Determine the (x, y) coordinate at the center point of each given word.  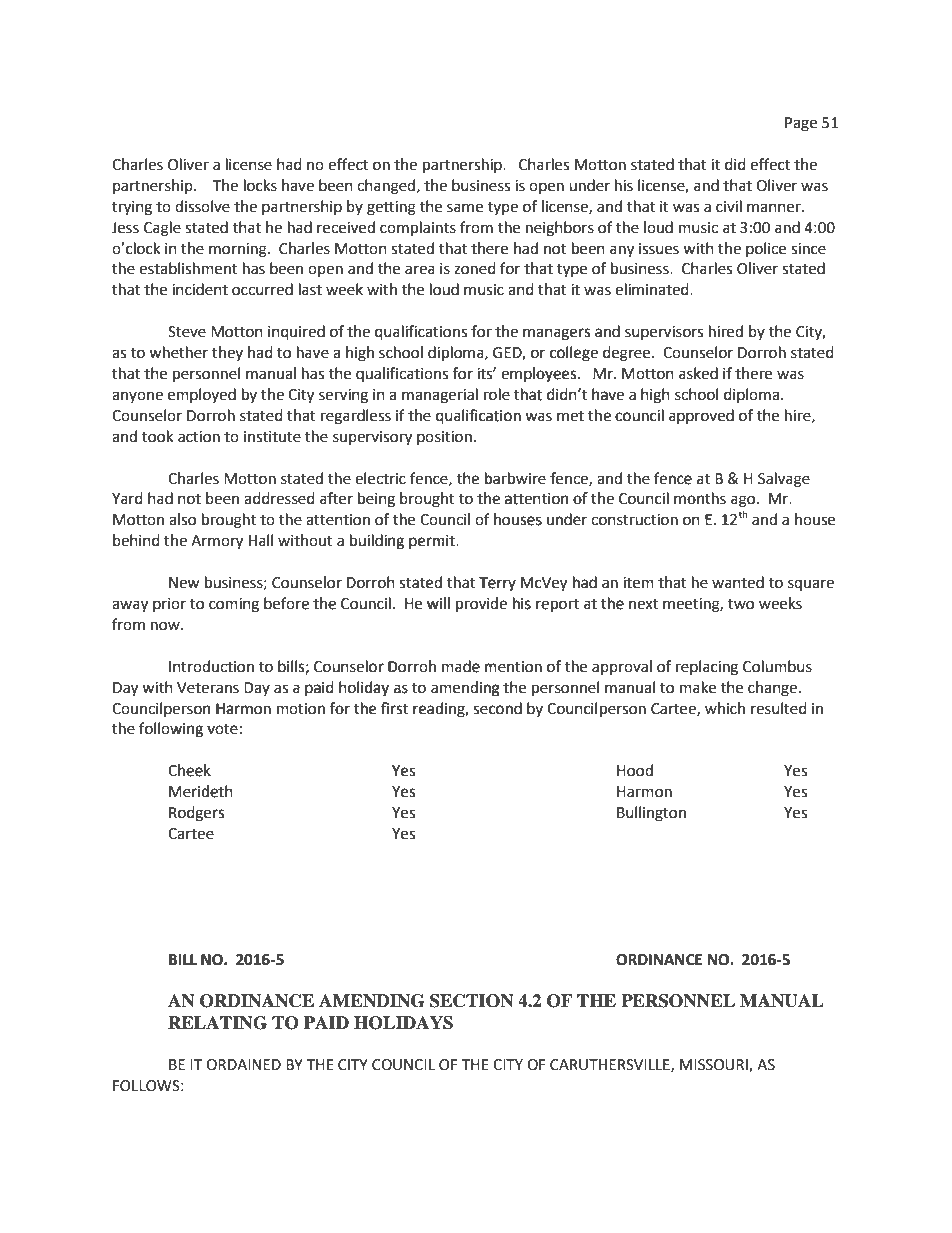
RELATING (217, 1023)
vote (222, 729)
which (725, 708)
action (199, 437)
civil (729, 206)
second (497, 708)
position (445, 438)
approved (701, 416)
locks (260, 185)
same (465, 208)
